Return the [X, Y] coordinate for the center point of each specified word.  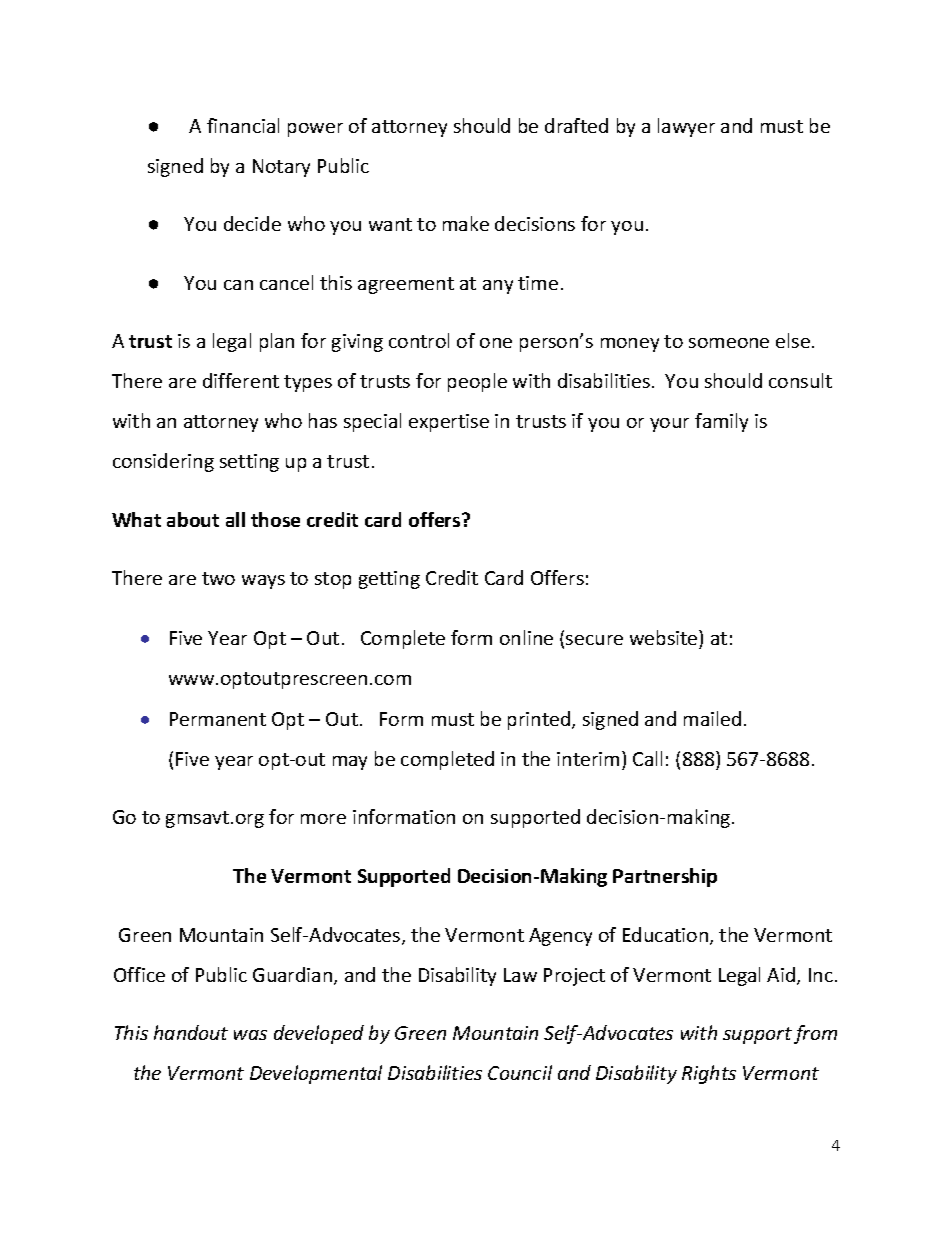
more [323, 819]
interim [588, 759]
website [665, 637]
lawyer [686, 127]
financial [243, 125]
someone [729, 343]
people [477, 382]
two [218, 578]
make [466, 223]
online [526, 637]
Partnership [665, 877]
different [241, 380]
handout [191, 1032]
